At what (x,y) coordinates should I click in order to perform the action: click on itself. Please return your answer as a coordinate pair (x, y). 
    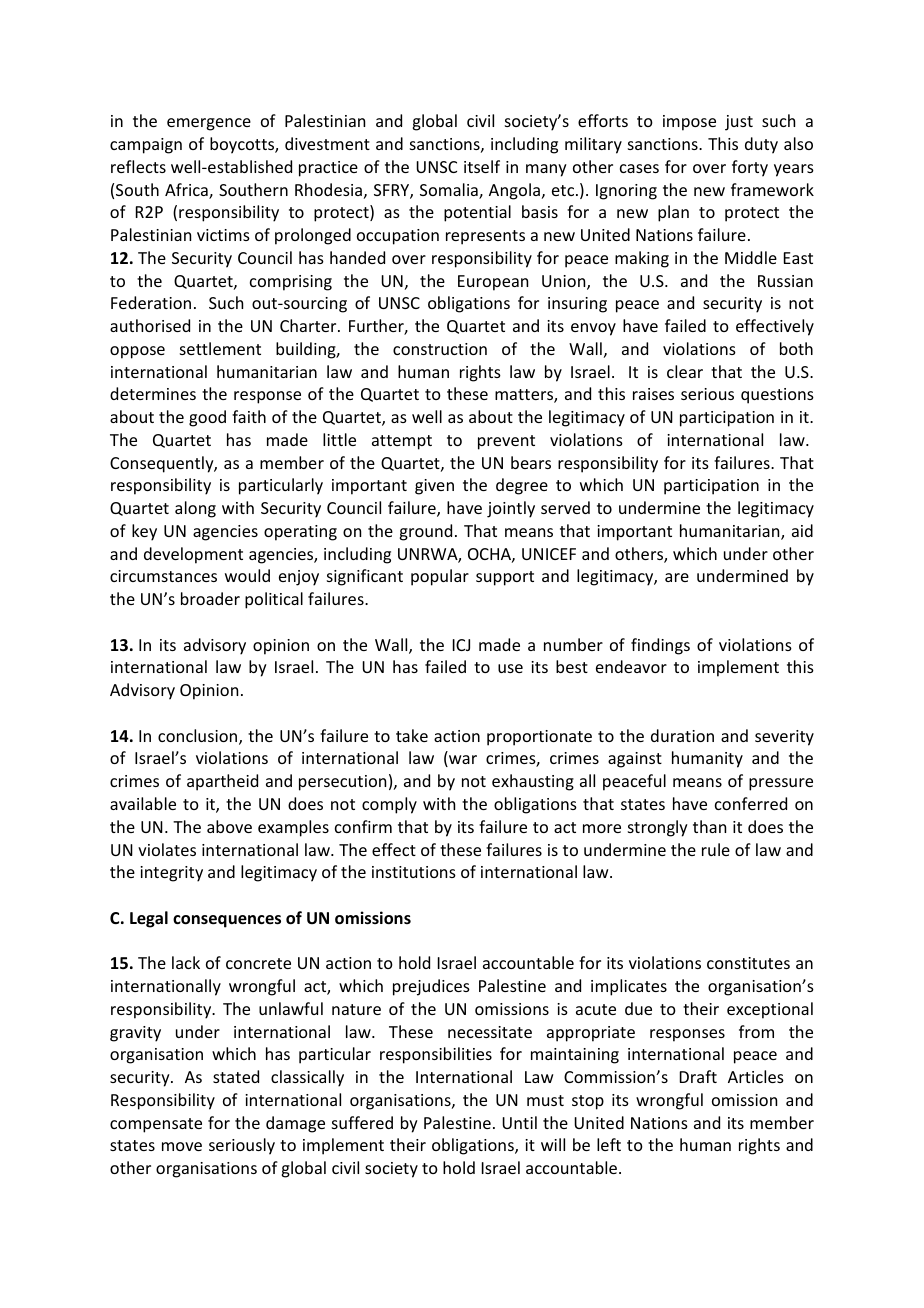
    Looking at the image, I should click on (482, 166).
